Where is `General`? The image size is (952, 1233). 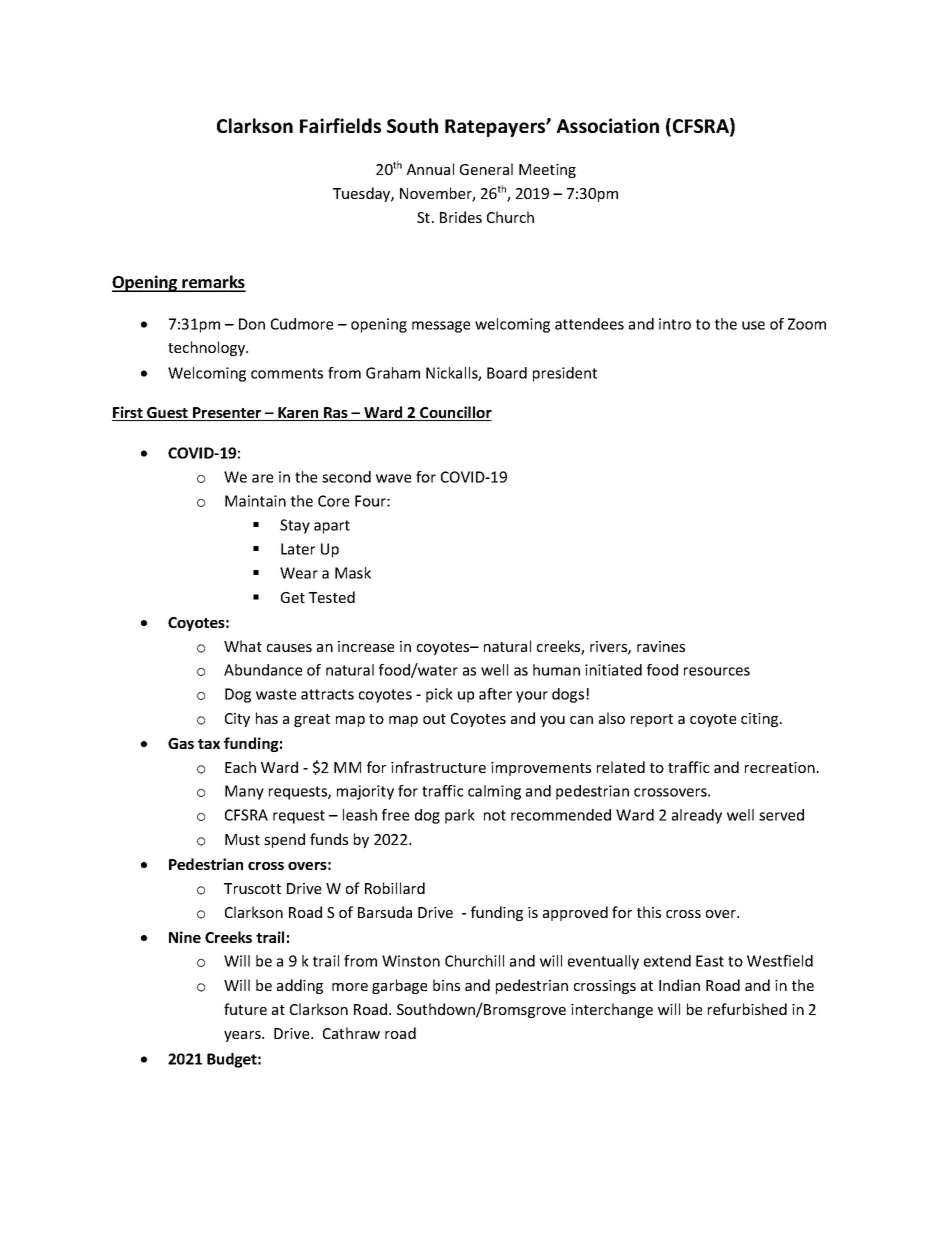 General is located at coordinates (486, 169).
